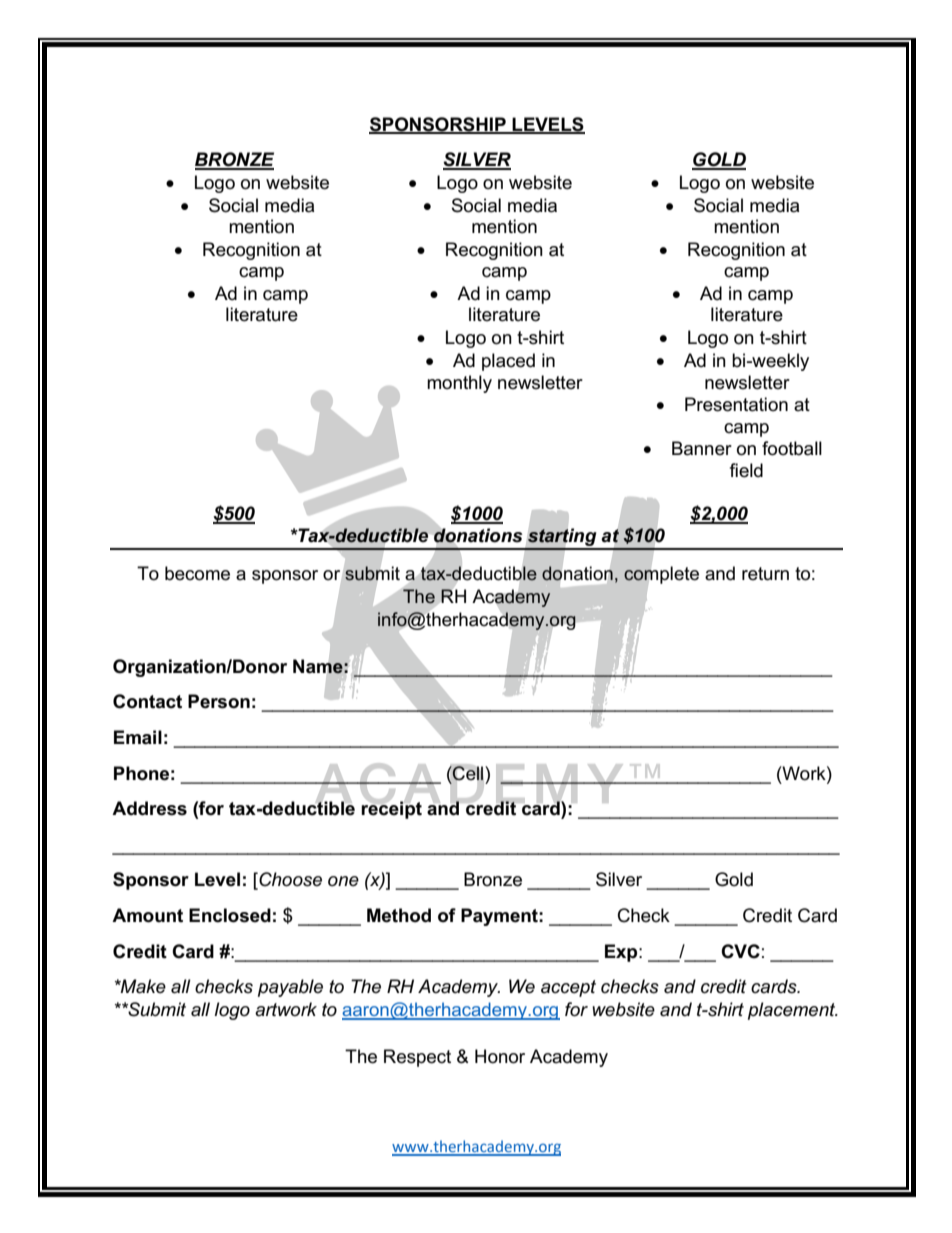 The width and height of the document is (952, 1233). What do you see at coordinates (399, 915) in the document?
I see `Method` at bounding box center [399, 915].
